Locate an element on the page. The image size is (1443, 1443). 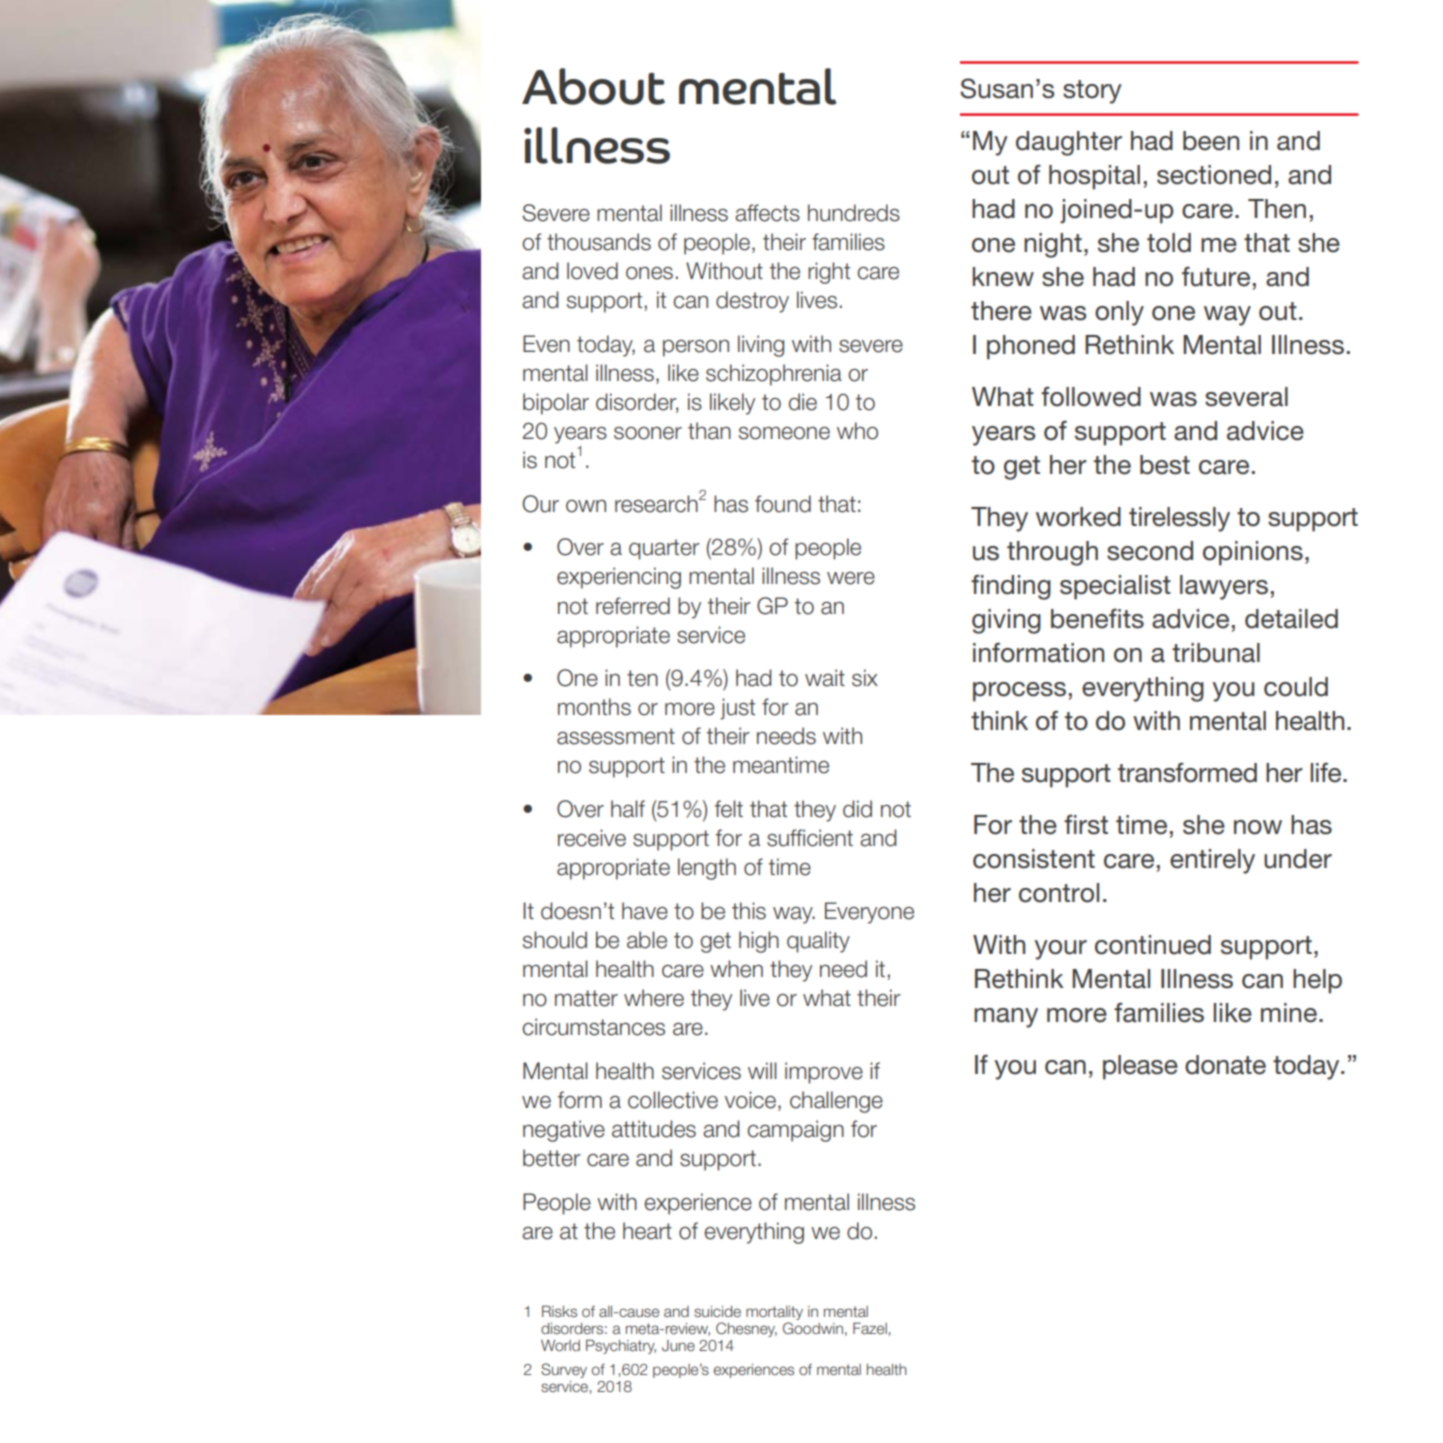
Goodwin is located at coordinates (813, 1328).
